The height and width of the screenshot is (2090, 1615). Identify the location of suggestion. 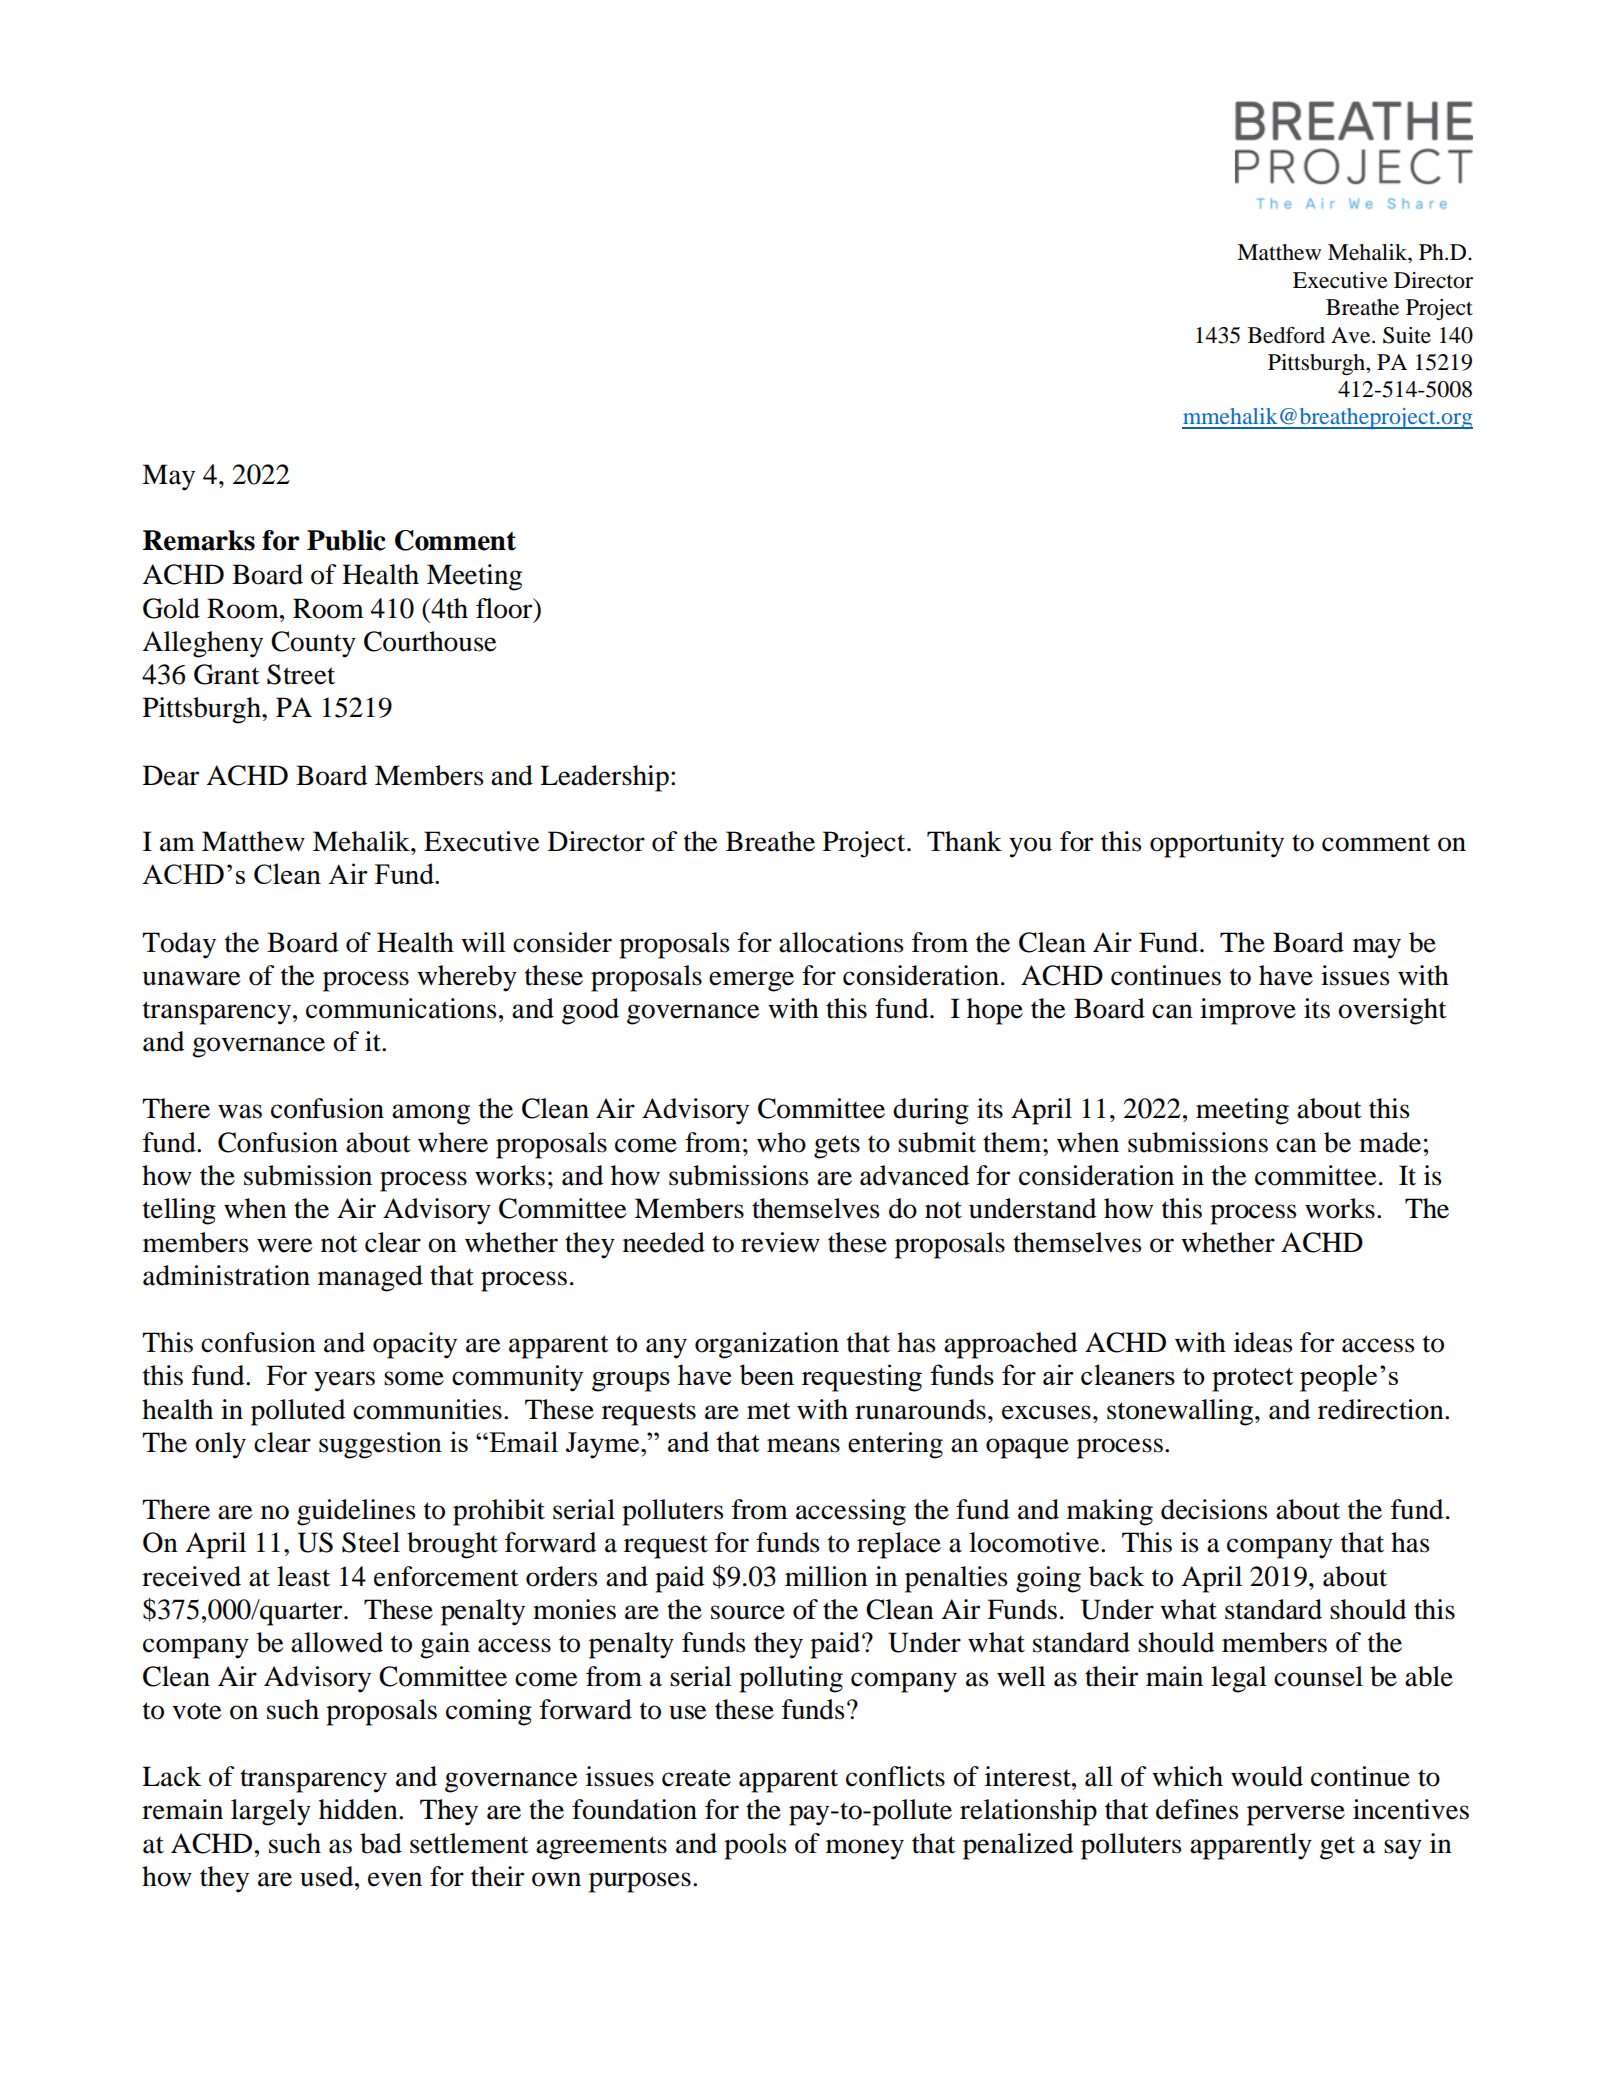
(380, 1445).
